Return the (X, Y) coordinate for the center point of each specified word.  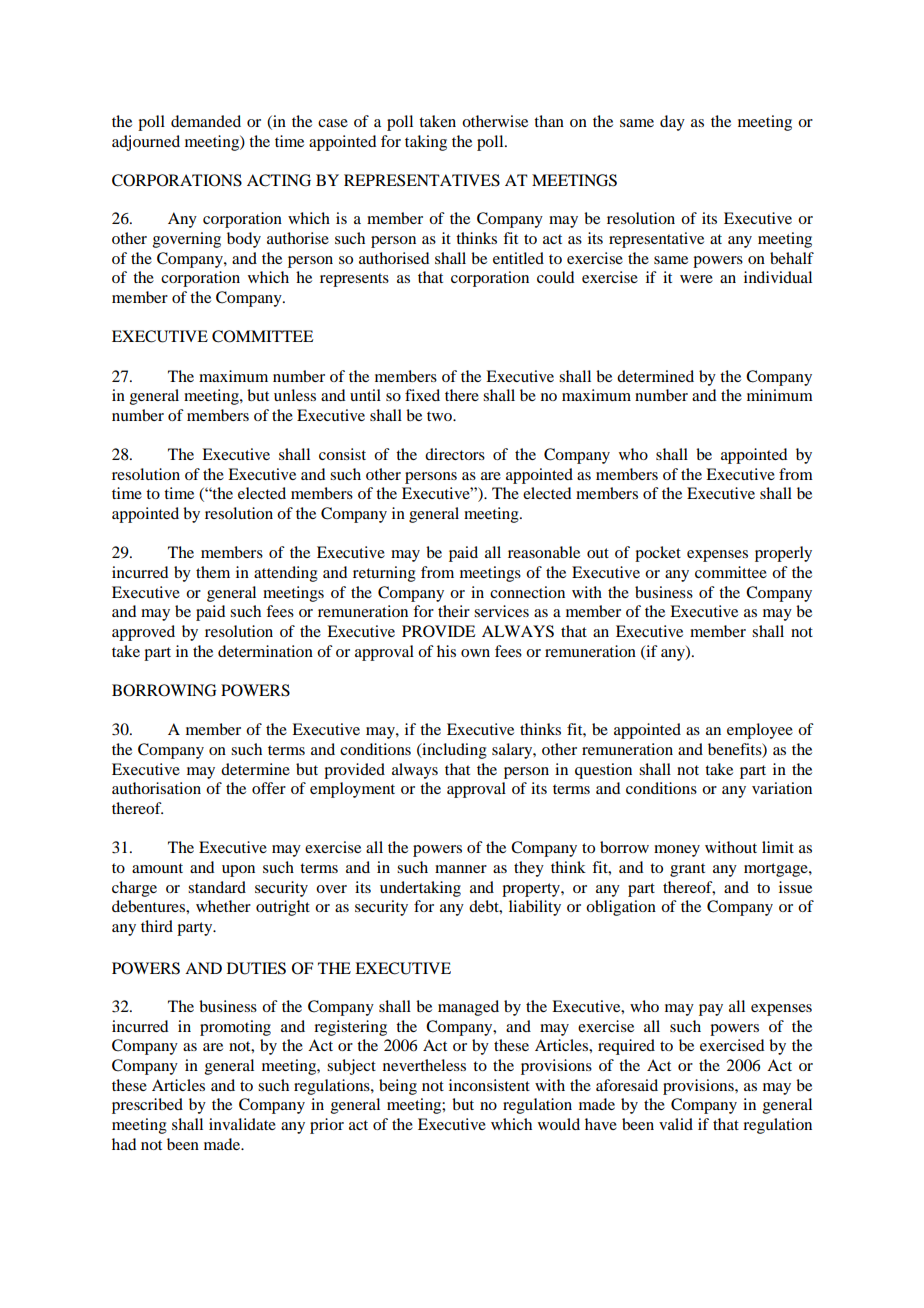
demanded (206, 121)
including (453, 751)
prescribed (147, 1106)
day (672, 123)
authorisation (156, 788)
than (549, 121)
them (213, 572)
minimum (780, 395)
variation (782, 788)
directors (455, 454)
